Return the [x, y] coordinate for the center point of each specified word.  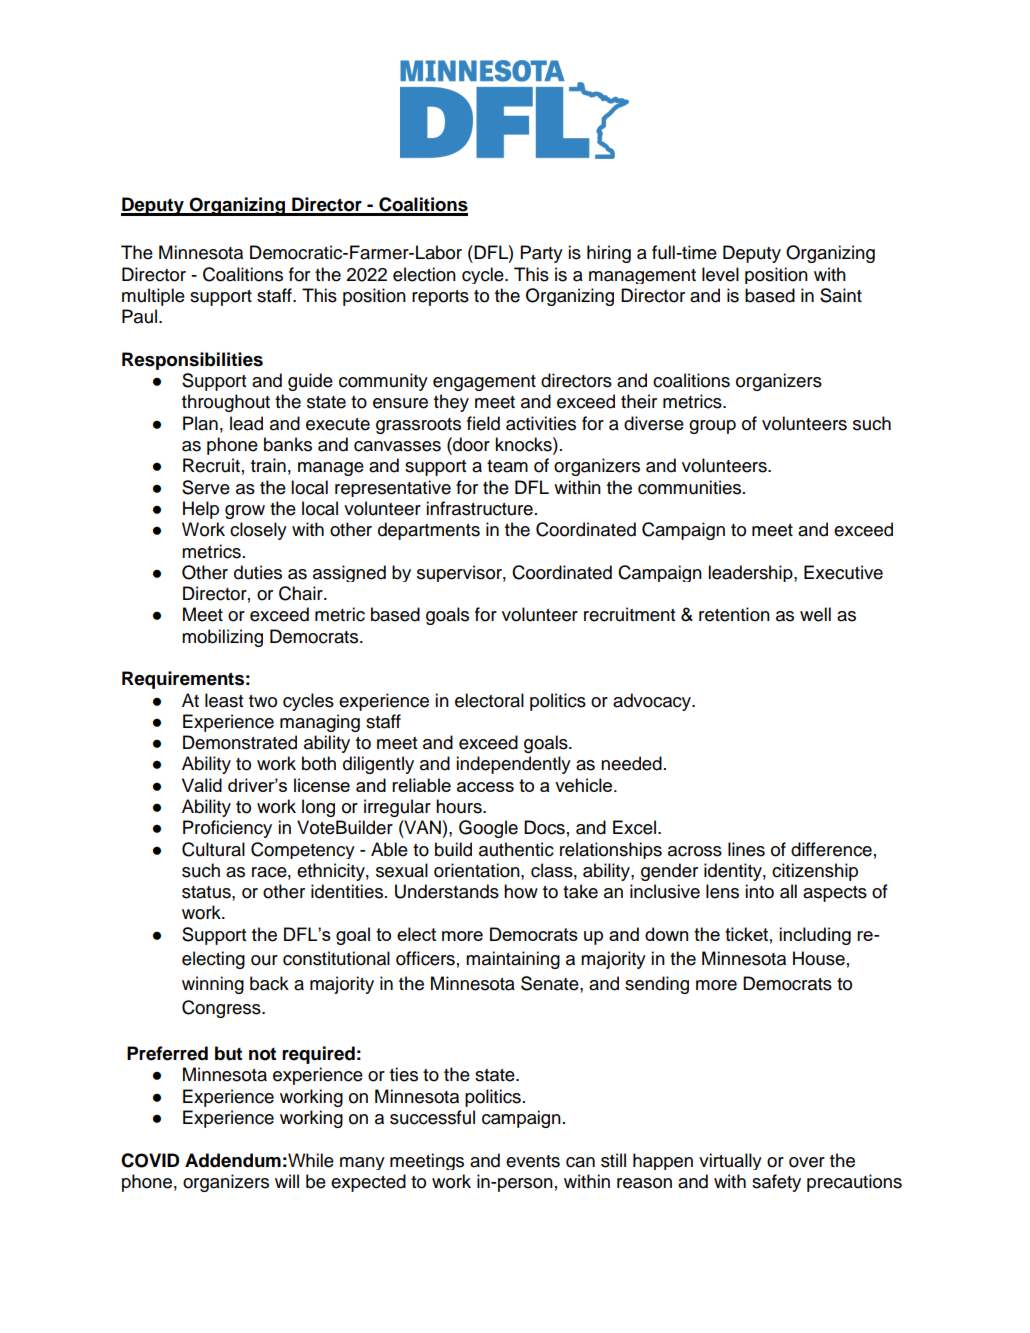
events [533, 1161]
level [720, 274]
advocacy [653, 702]
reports [440, 298]
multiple [153, 297]
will [287, 1181]
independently [513, 765]
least [224, 700]
